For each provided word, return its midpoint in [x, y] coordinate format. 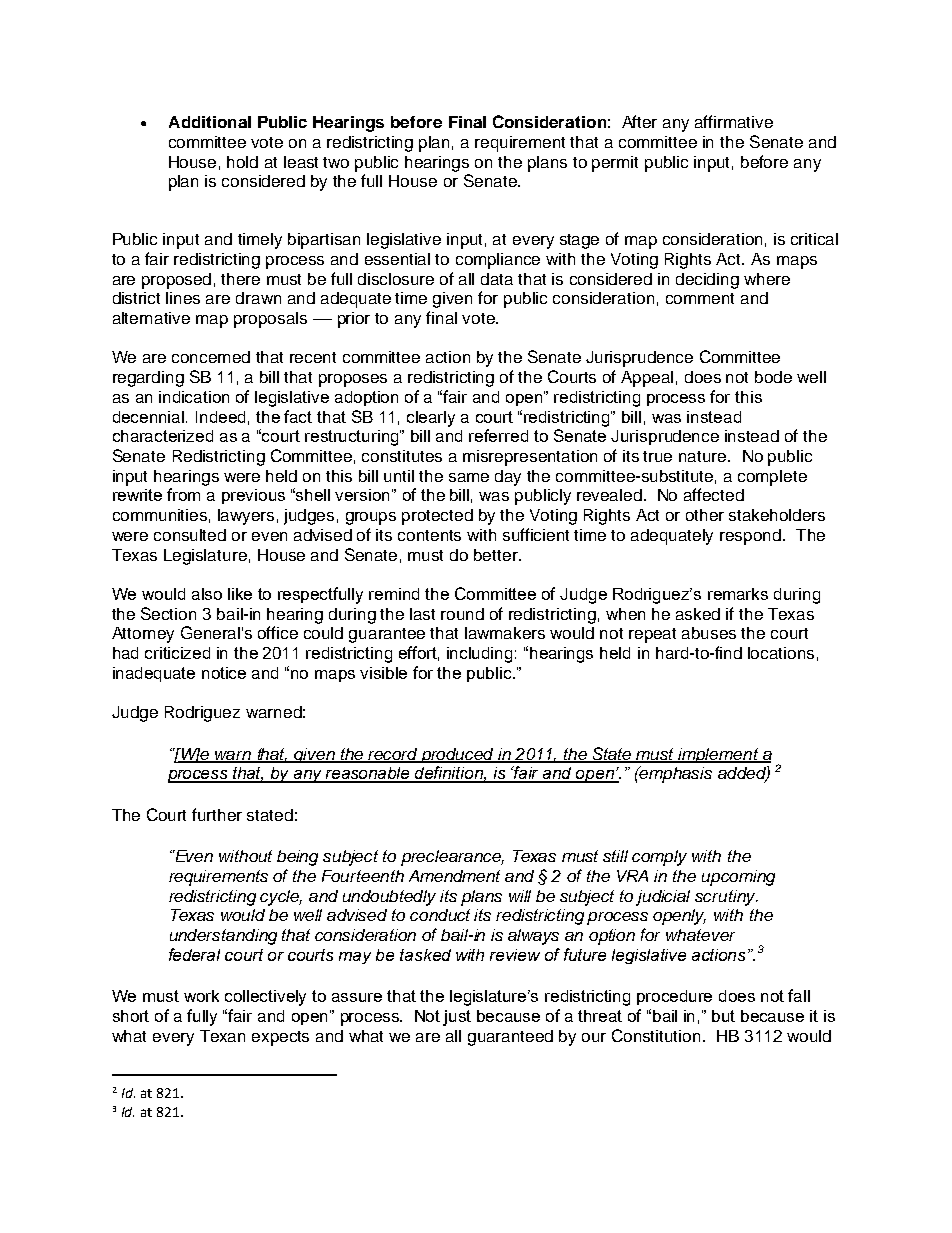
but [723, 1016]
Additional [210, 122]
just [457, 1018]
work [201, 996]
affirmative [734, 121]
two [336, 162]
